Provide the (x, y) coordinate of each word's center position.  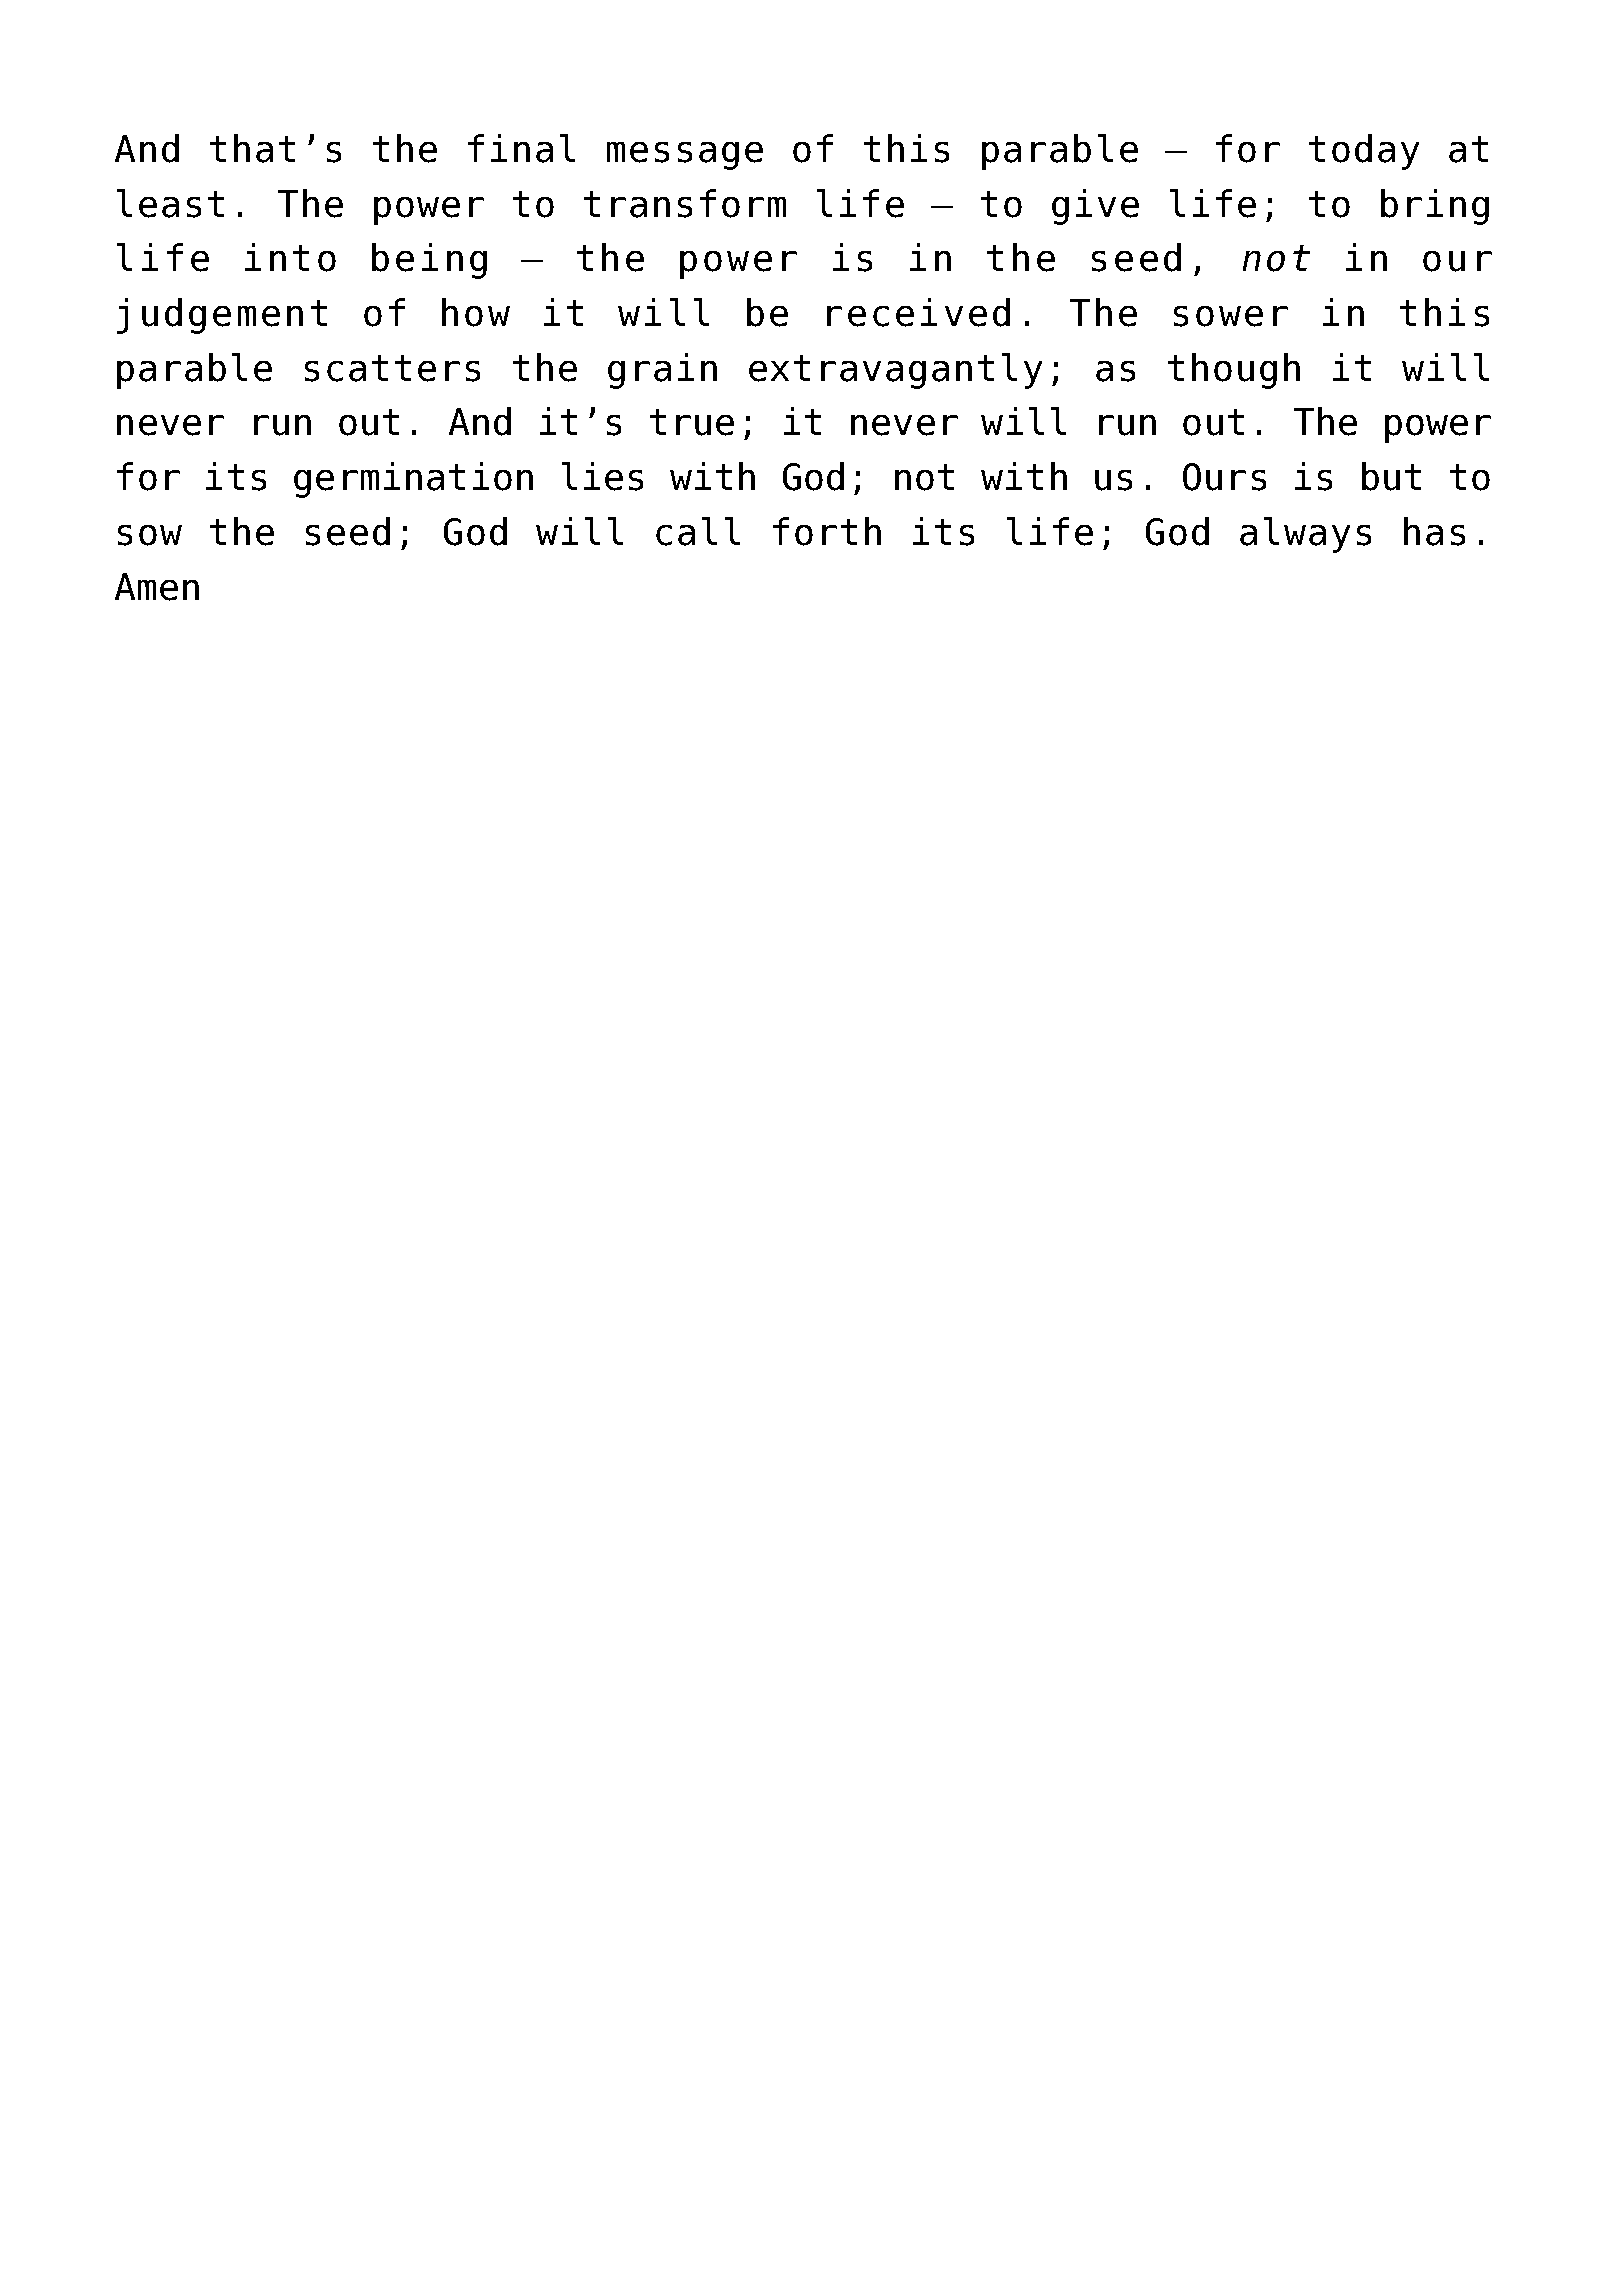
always (1305, 535)
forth (827, 531)
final (521, 148)
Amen (157, 587)
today (1364, 152)
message (685, 156)
